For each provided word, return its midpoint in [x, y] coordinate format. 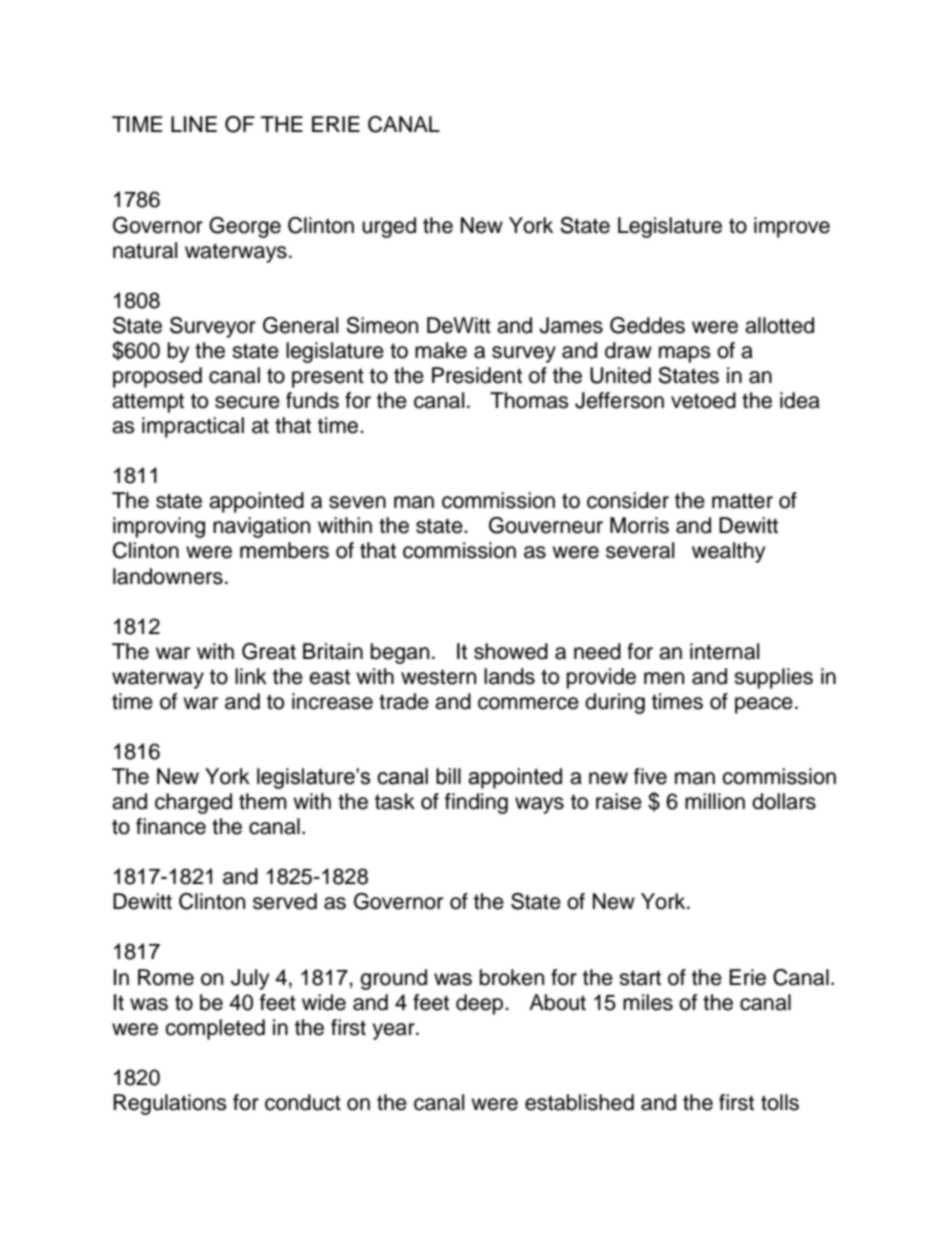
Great [269, 651]
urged [389, 227]
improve [792, 227]
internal [724, 651]
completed [215, 1029]
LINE [194, 124]
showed [511, 651]
